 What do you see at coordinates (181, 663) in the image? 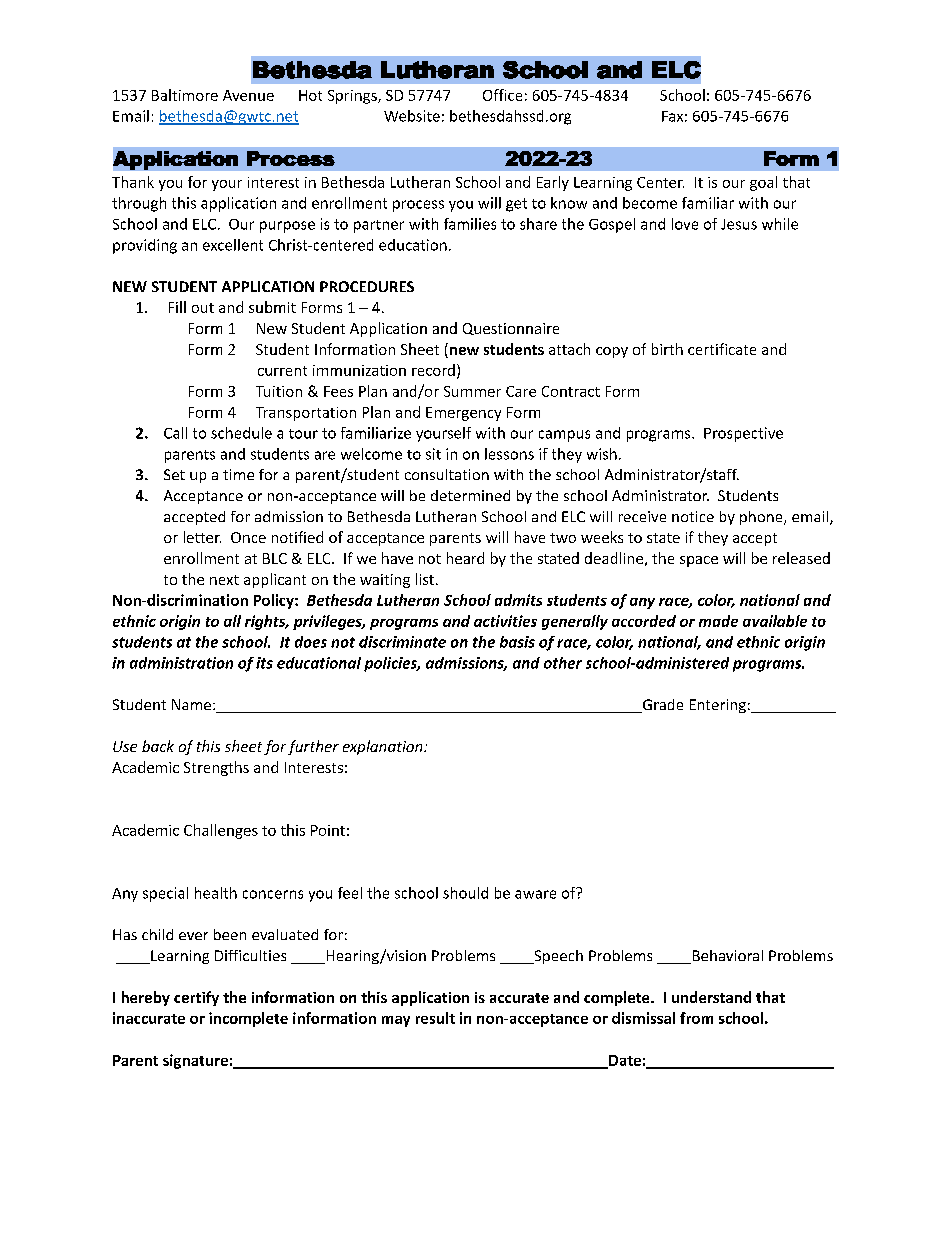
I see `administration` at bounding box center [181, 663].
